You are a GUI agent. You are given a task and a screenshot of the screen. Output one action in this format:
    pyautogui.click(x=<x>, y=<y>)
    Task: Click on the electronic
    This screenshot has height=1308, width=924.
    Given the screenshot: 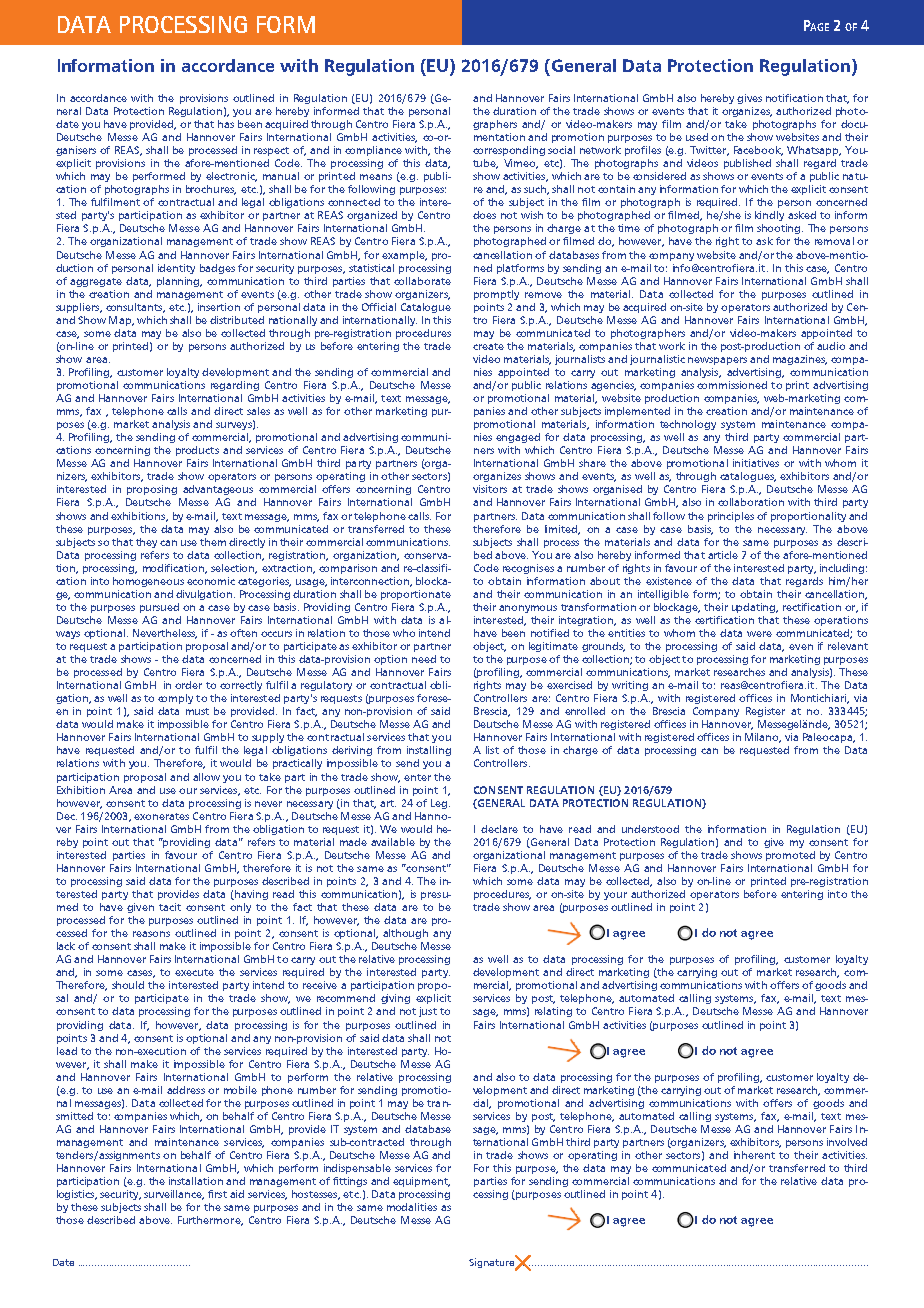 What is the action you would take?
    pyautogui.click(x=231, y=177)
